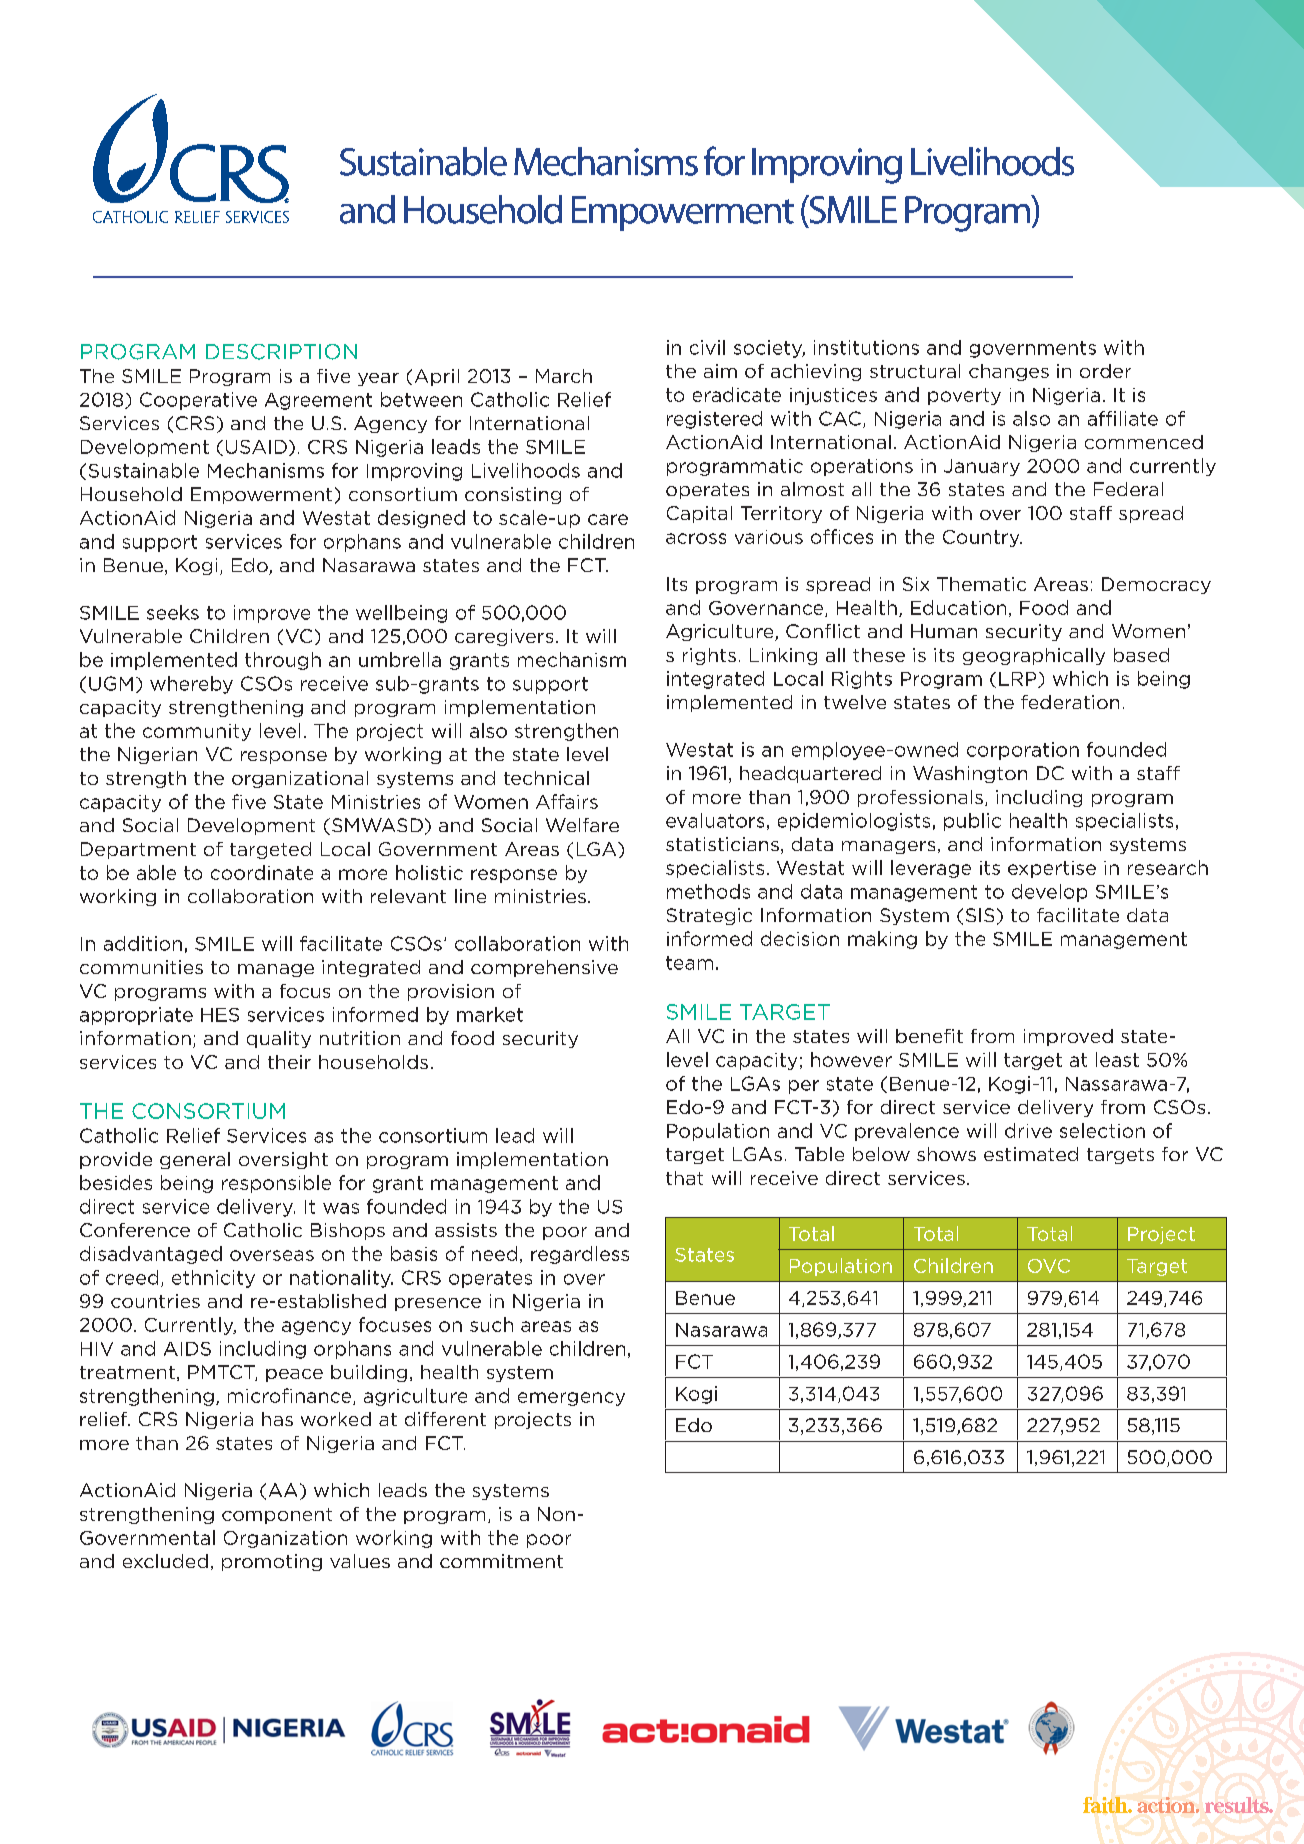 This screenshot has height=1844, width=1304. Describe the element at coordinates (197, 732) in the screenshot. I see `community` at that location.
